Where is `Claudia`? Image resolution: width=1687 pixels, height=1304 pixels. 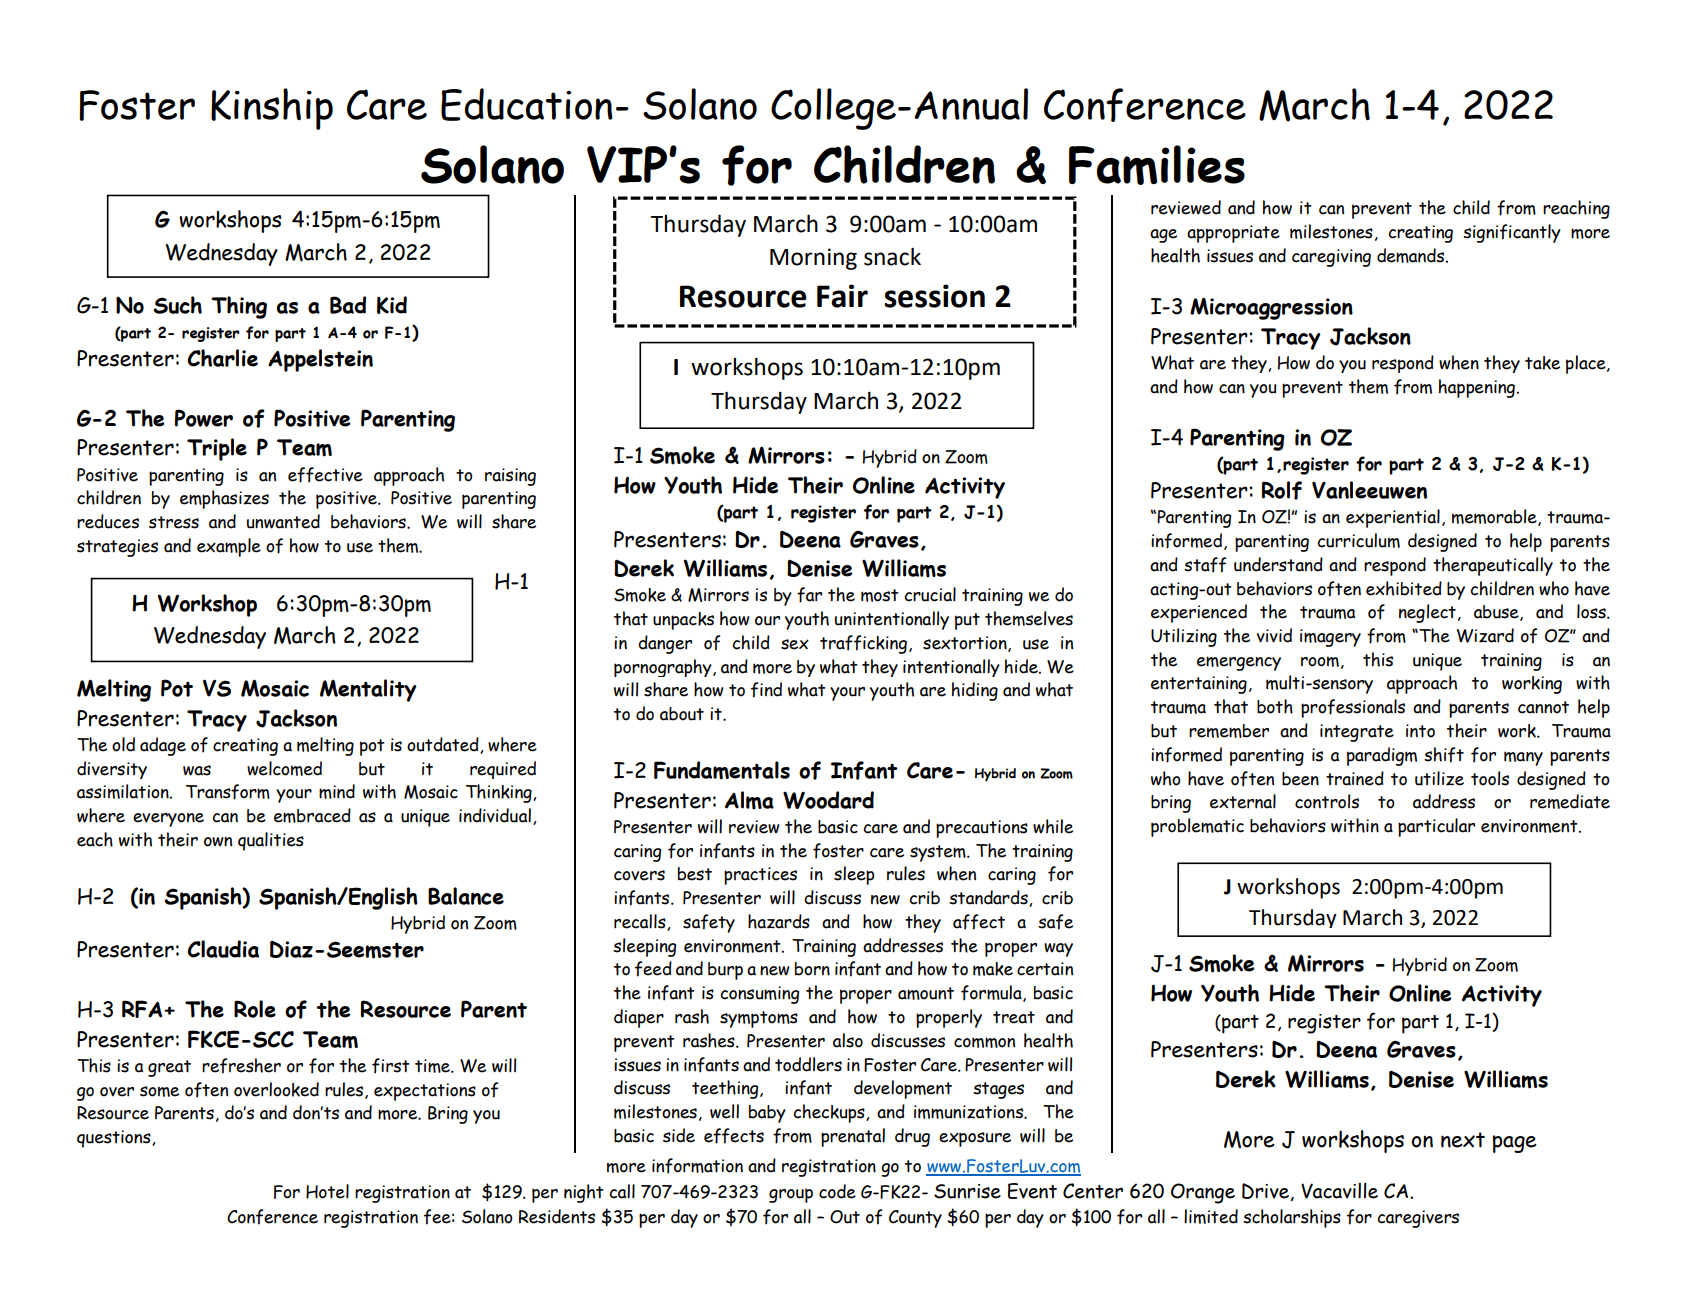
Claudia is located at coordinates (223, 949).
